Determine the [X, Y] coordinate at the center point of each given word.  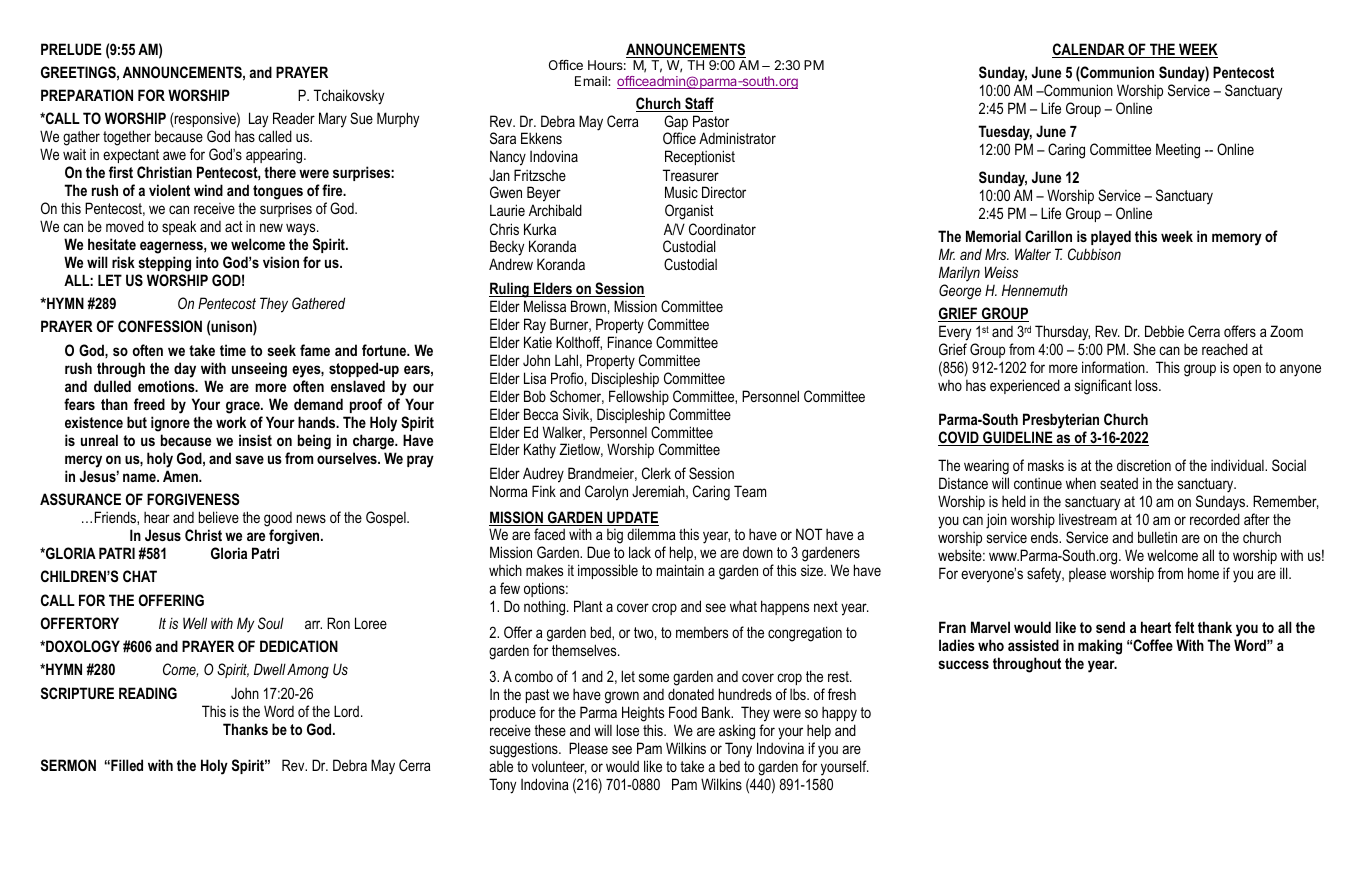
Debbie [1164, 331]
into [207, 262]
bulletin [1157, 537]
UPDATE [632, 518]
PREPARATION [87, 95]
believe [219, 517]
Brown [588, 306]
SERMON [68, 765]
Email [592, 81]
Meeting [1178, 151]
